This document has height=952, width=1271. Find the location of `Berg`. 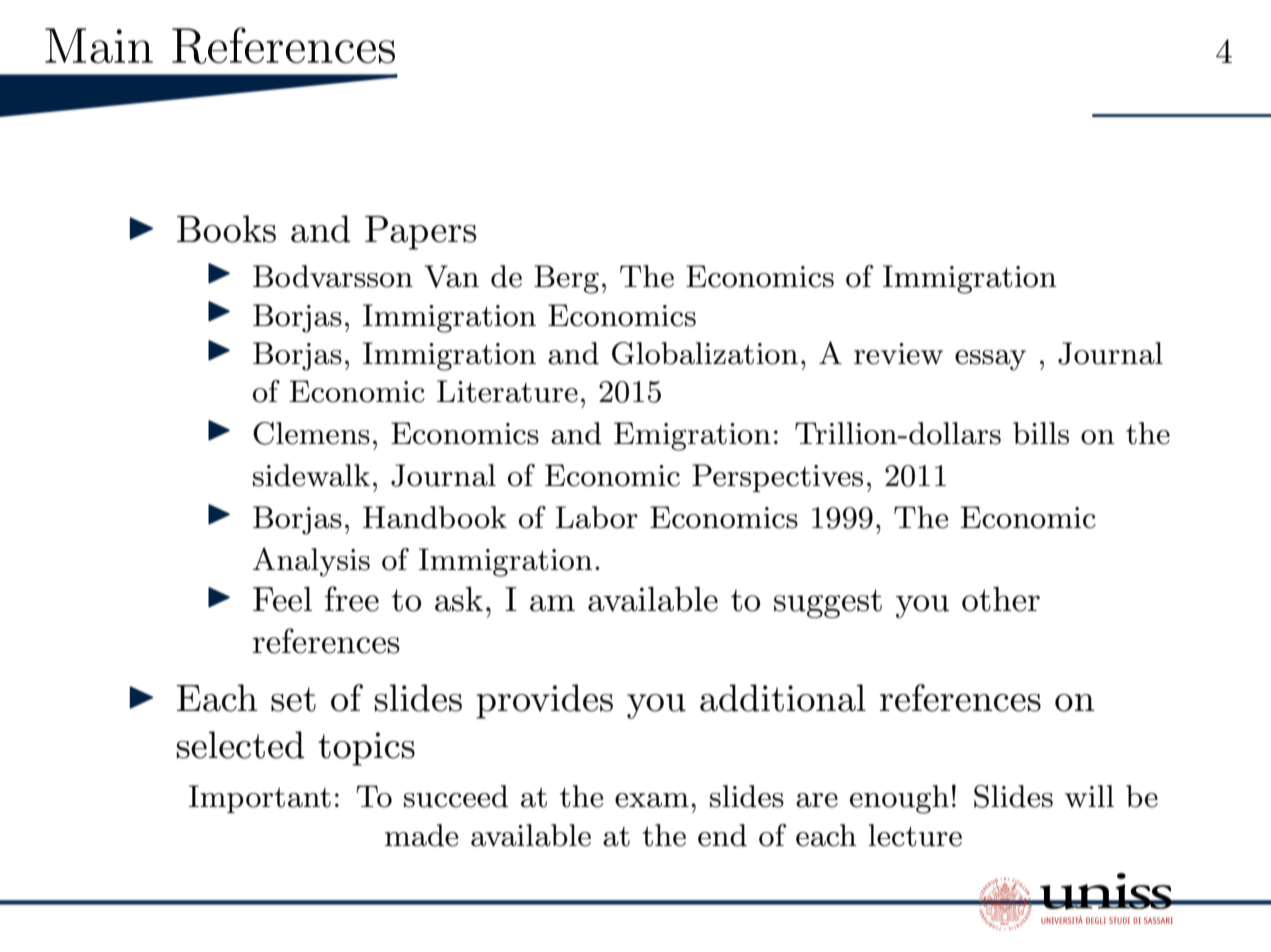

Berg is located at coordinates (566, 279).
